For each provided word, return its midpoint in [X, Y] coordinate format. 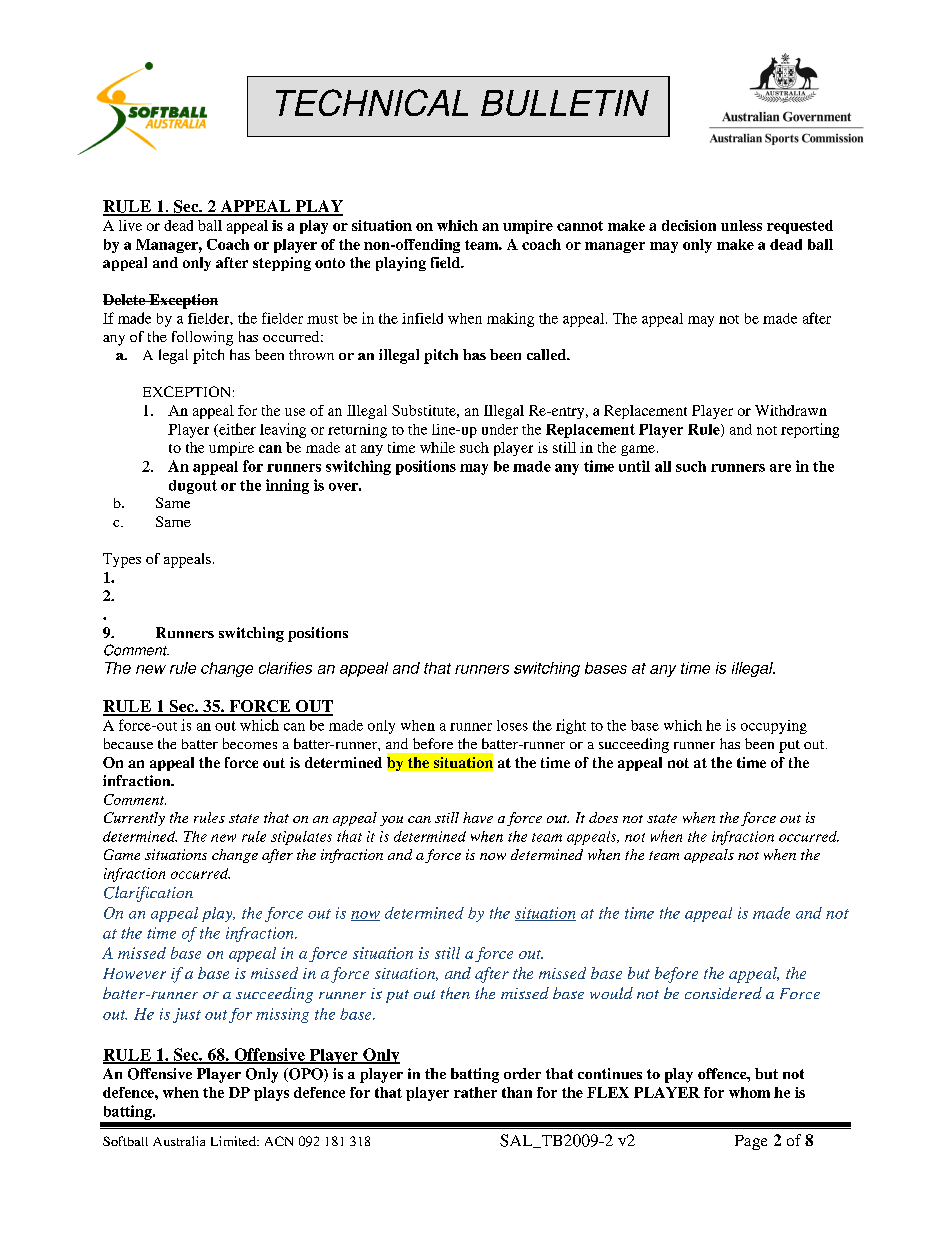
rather [475, 1092]
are [780, 468]
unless [741, 225]
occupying [774, 727]
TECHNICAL [372, 102]
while [437, 447]
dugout [193, 487]
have [478, 817]
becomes [250, 743]
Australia [179, 1141]
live [130, 225]
